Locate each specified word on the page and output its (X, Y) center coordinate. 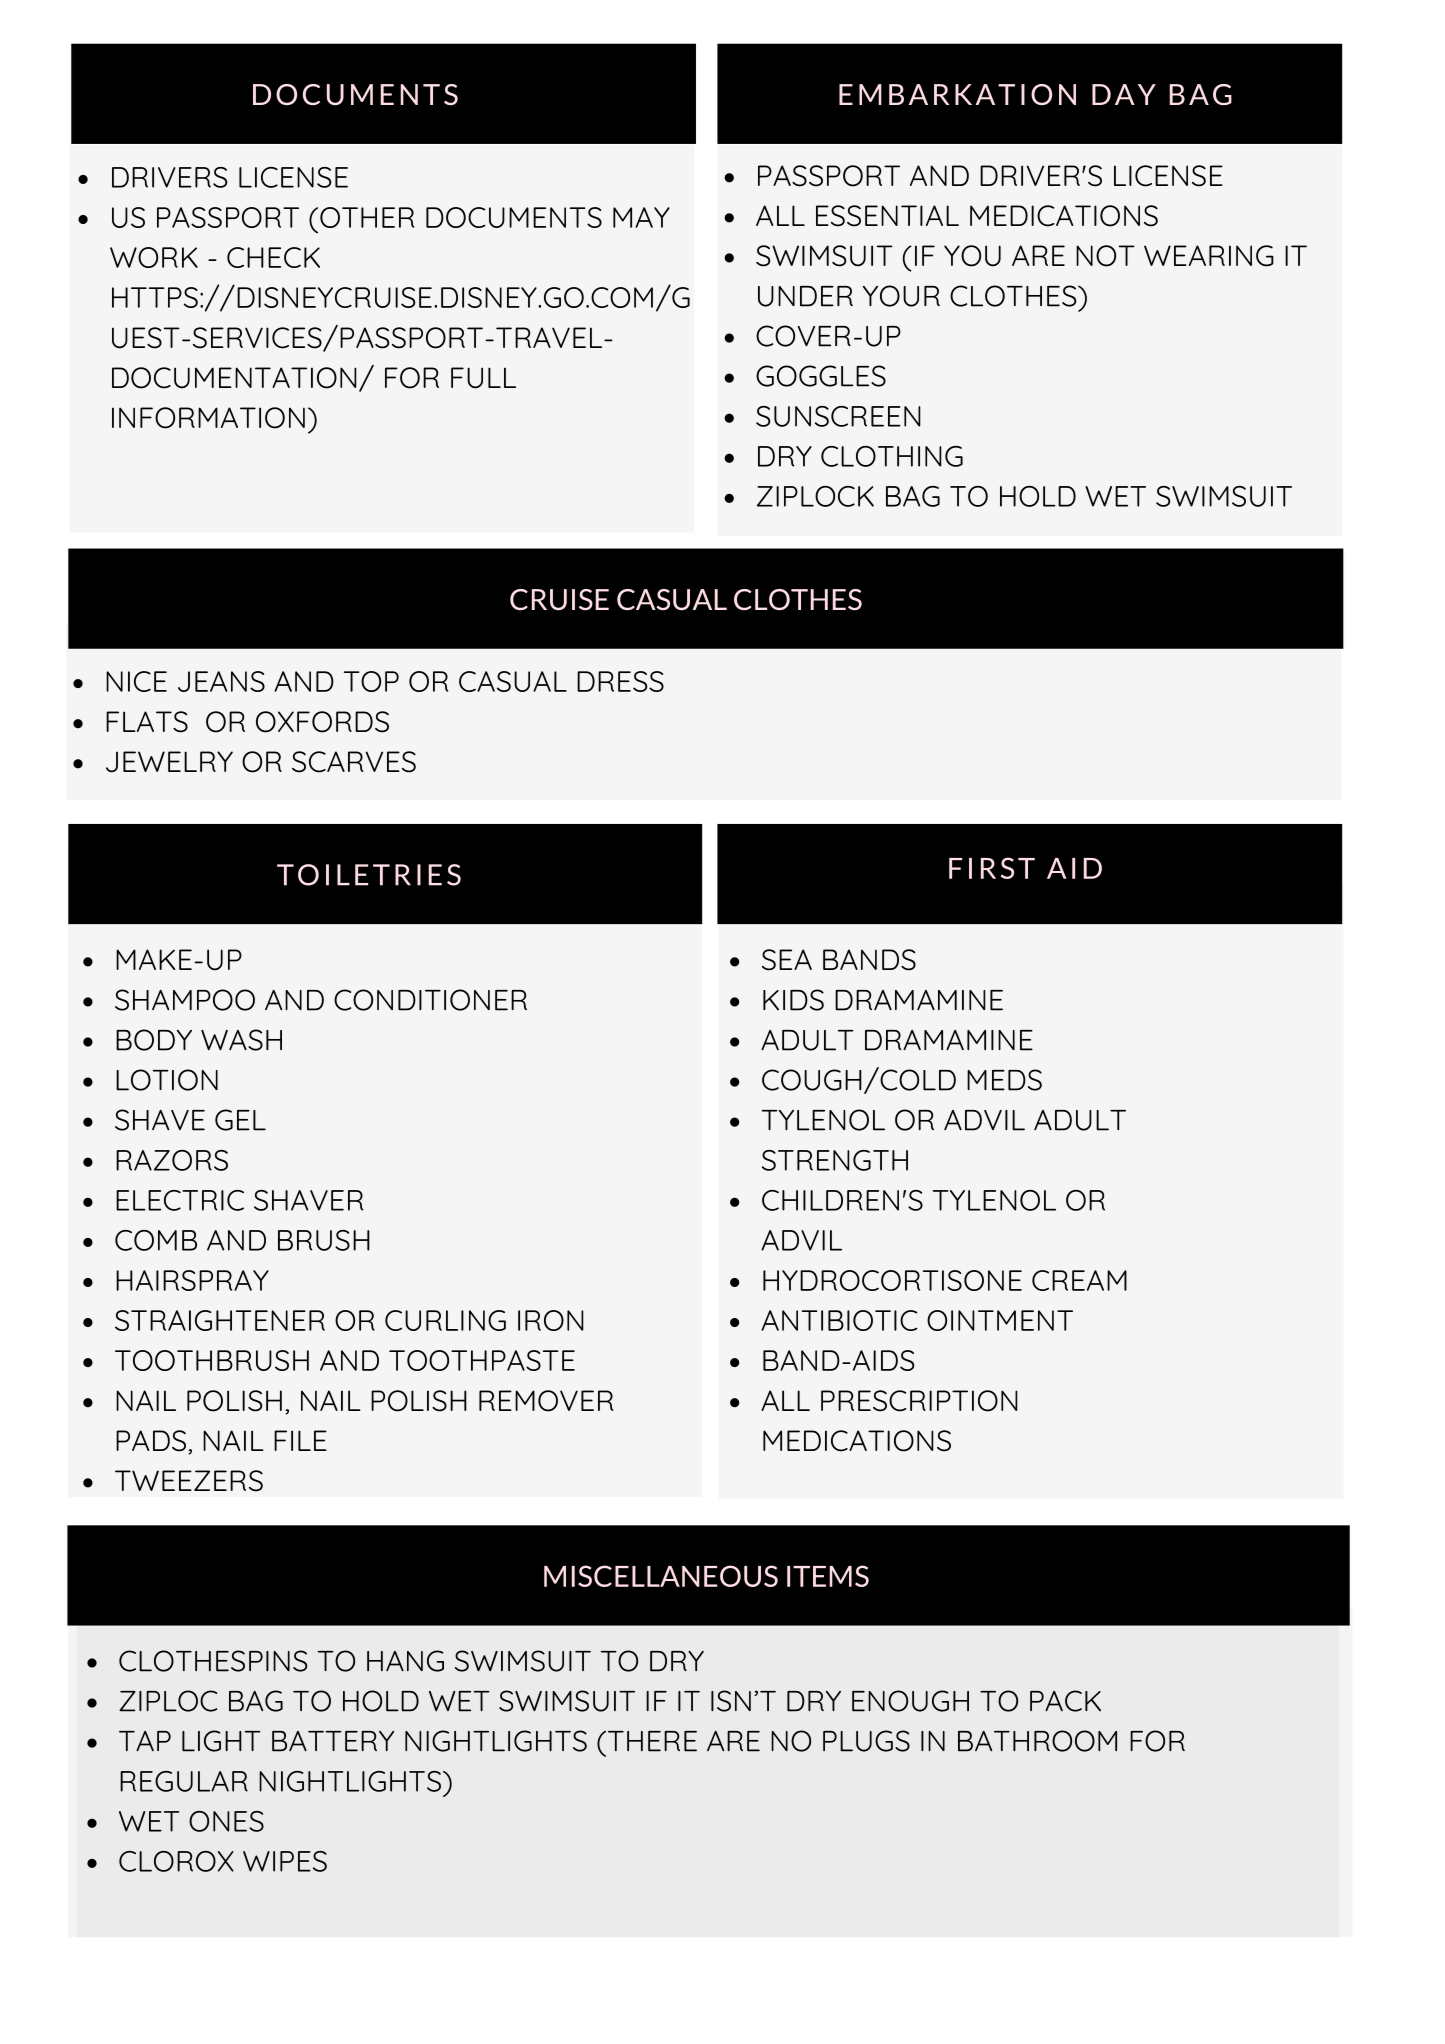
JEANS (221, 681)
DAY (1124, 94)
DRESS (620, 681)
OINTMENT (1000, 1320)
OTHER (367, 217)
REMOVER (546, 1401)
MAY (641, 217)
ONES (226, 1821)
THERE (652, 1741)
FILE (300, 1440)
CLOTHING (892, 456)
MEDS (1004, 1080)
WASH (241, 1040)
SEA (787, 960)
